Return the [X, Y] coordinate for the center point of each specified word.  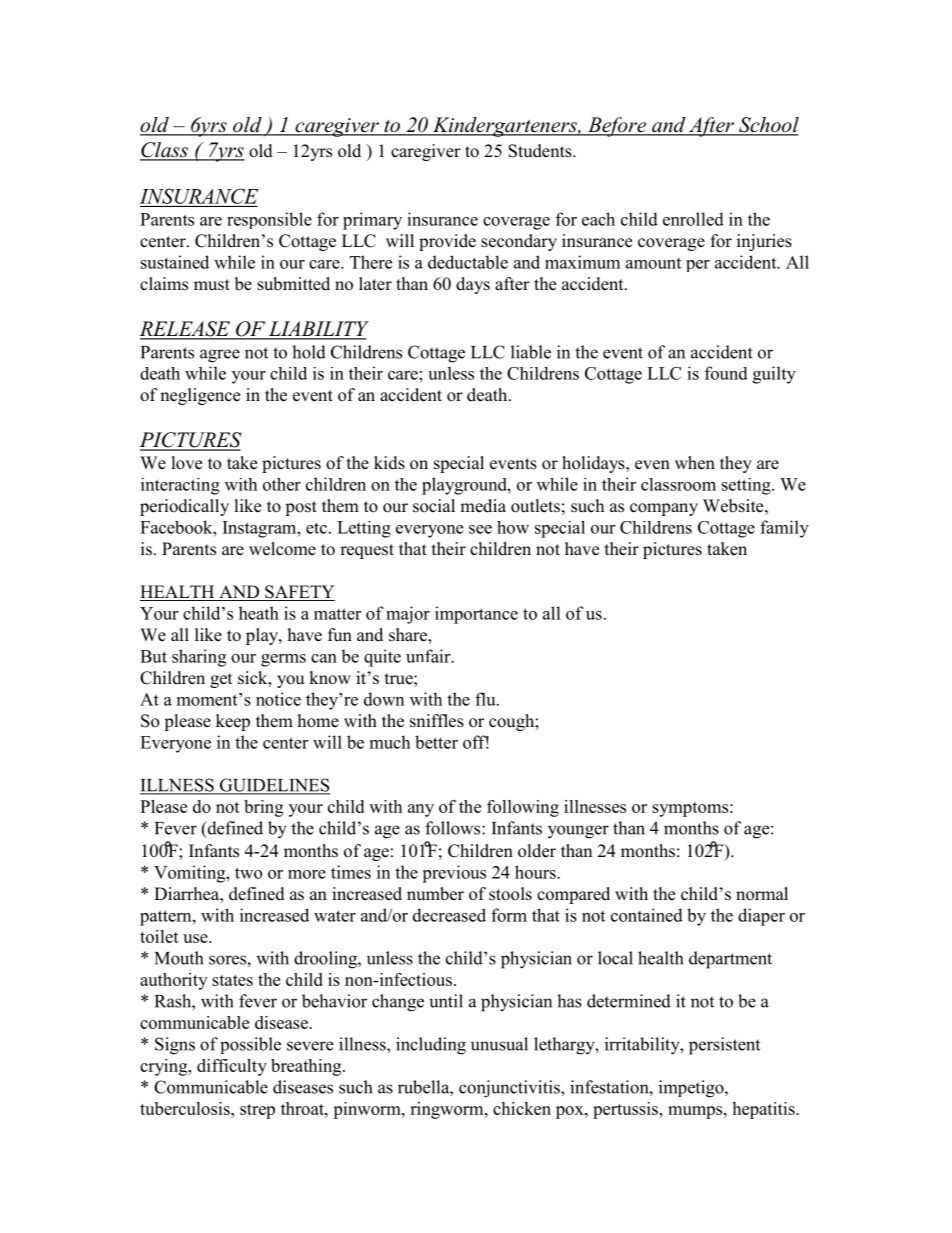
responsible [269, 220]
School [768, 126]
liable [531, 352]
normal [762, 894]
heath [259, 613]
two [248, 873]
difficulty [232, 1067]
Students [541, 151]
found [726, 373]
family [784, 529]
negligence [200, 396]
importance [476, 615]
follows [454, 828]
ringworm [448, 1110]
